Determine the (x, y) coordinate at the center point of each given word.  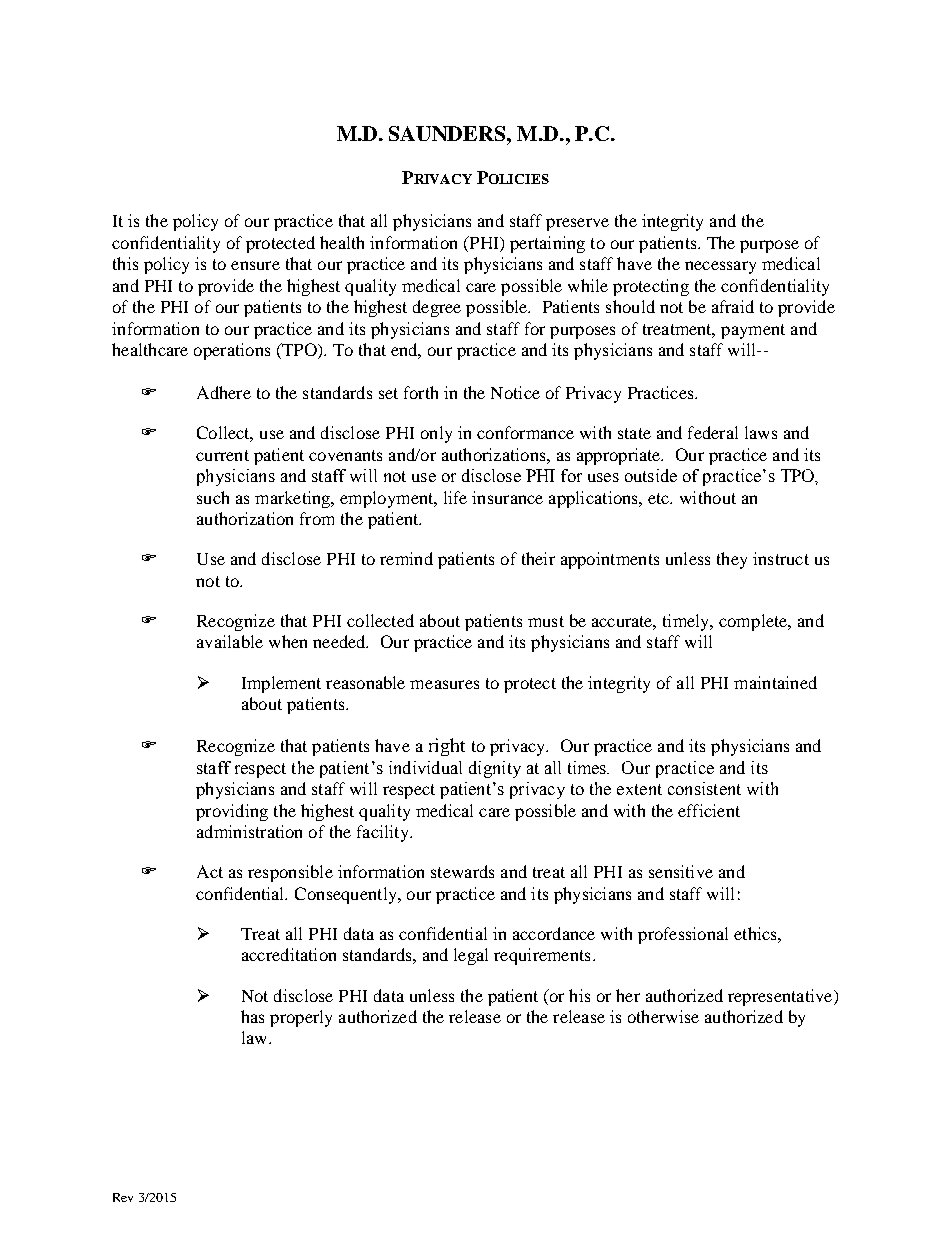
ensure (255, 265)
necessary (720, 267)
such (213, 497)
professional (683, 935)
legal (471, 956)
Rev (123, 1197)
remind (406, 558)
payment (753, 331)
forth (421, 392)
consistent (704, 788)
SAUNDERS (448, 133)
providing (232, 812)
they (732, 560)
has (252, 1016)
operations (232, 351)
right (447, 747)
